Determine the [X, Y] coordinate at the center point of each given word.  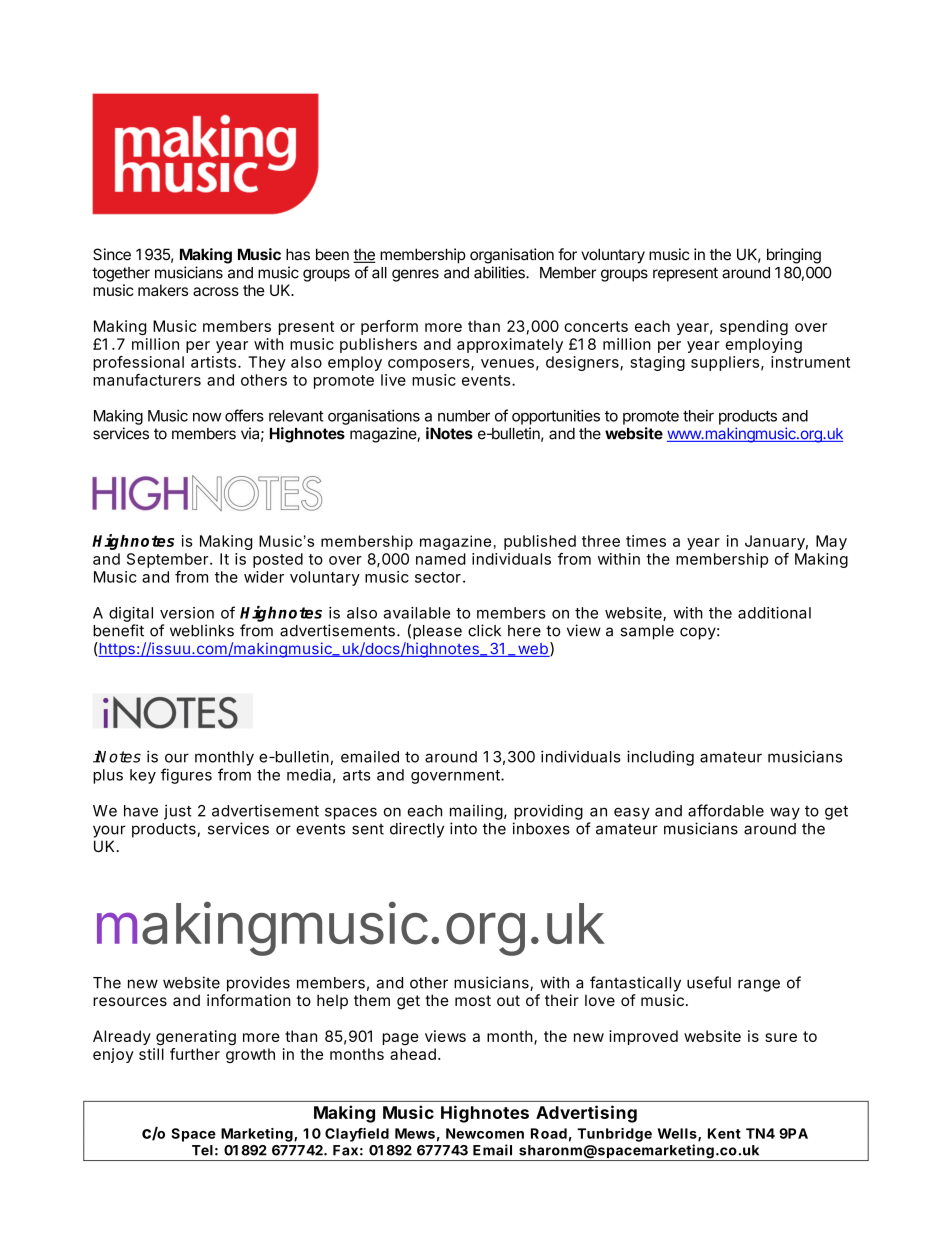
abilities [500, 272]
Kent [724, 1133]
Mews [415, 1133]
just [177, 812]
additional [774, 613]
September [167, 560]
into [463, 828]
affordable [726, 810]
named [441, 559]
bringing [794, 256]
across [216, 291]
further [195, 1054]
